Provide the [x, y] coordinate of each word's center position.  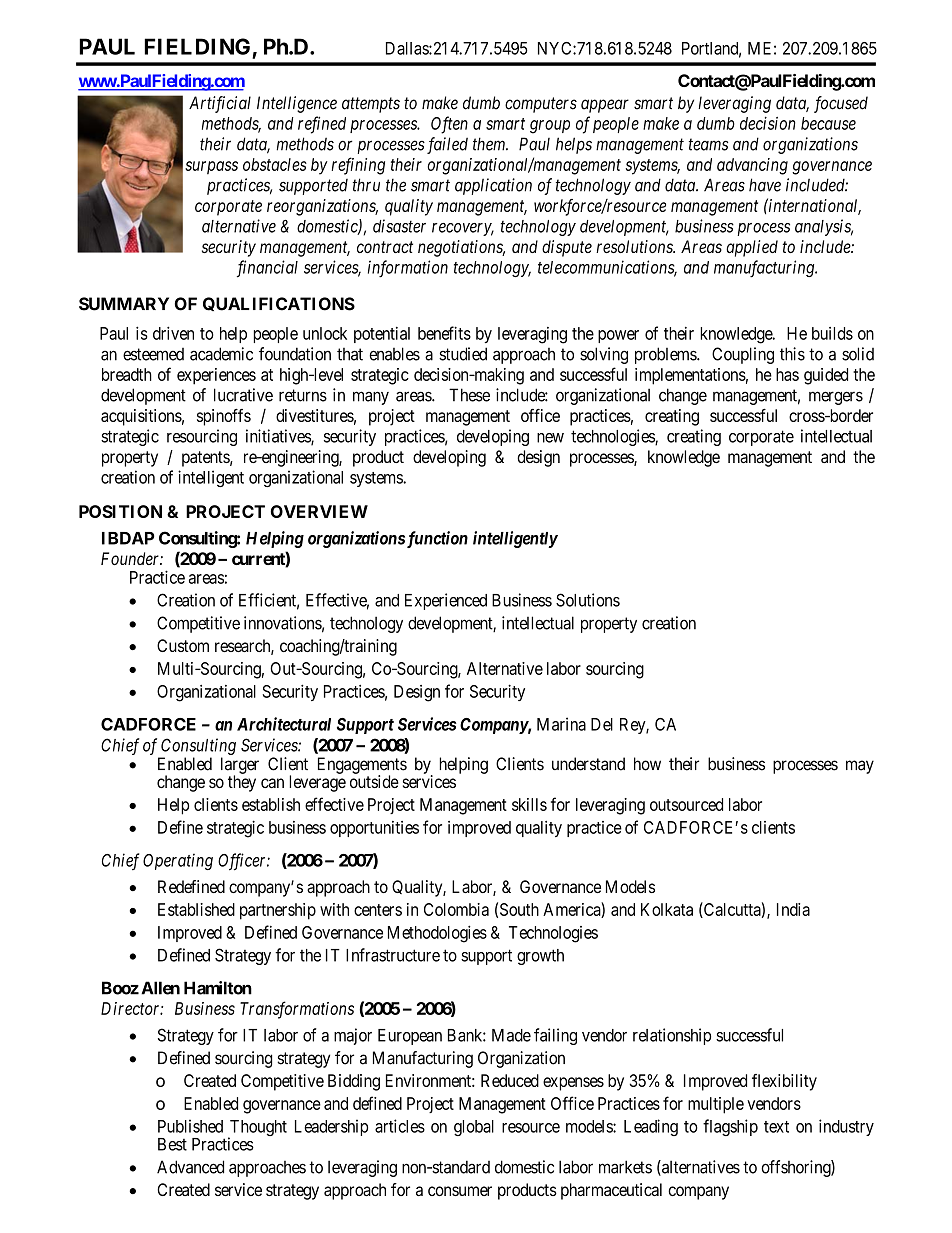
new [550, 438]
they [242, 783]
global [474, 1128]
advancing [752, 166]
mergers [836, 398]
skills [529, 804]
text [776, 1127]
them [490, 144]
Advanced [190, 1167]
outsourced [686, 804]
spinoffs [224, 417]
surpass [211, 168]
